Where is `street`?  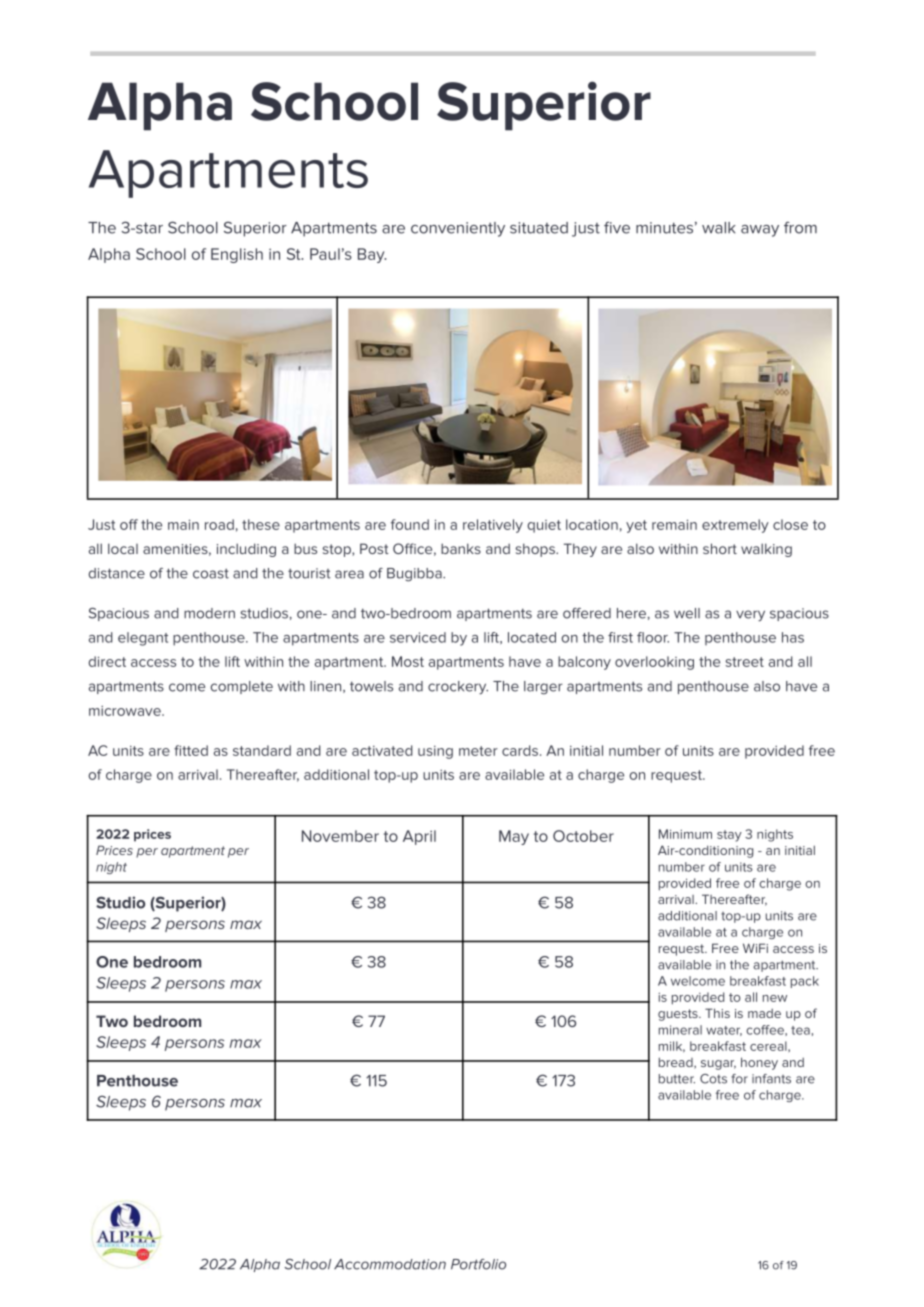
street is located at coordinates (744, 662).
